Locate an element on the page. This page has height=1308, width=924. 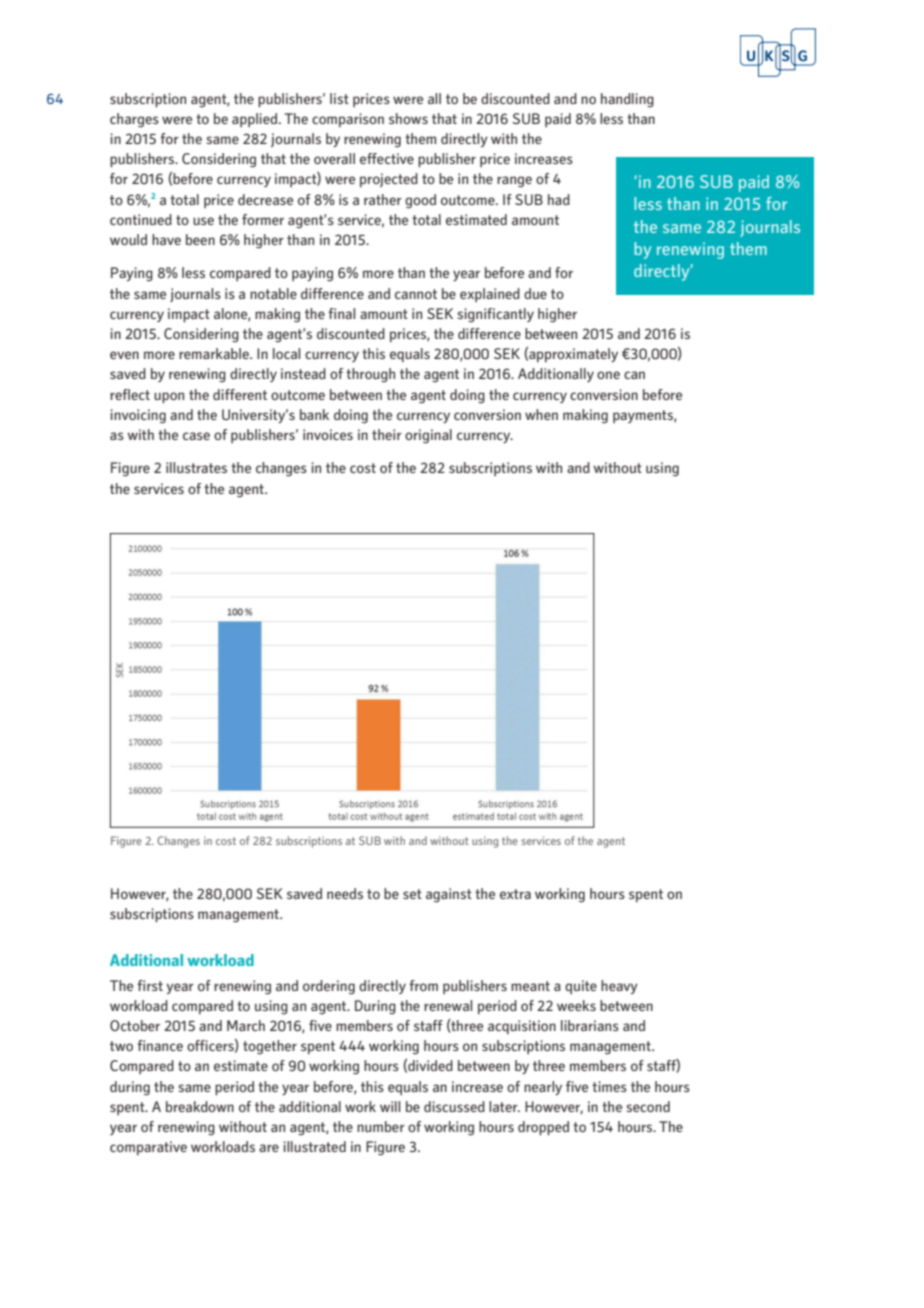
breakdown is located at coordinates (200, 1106).
